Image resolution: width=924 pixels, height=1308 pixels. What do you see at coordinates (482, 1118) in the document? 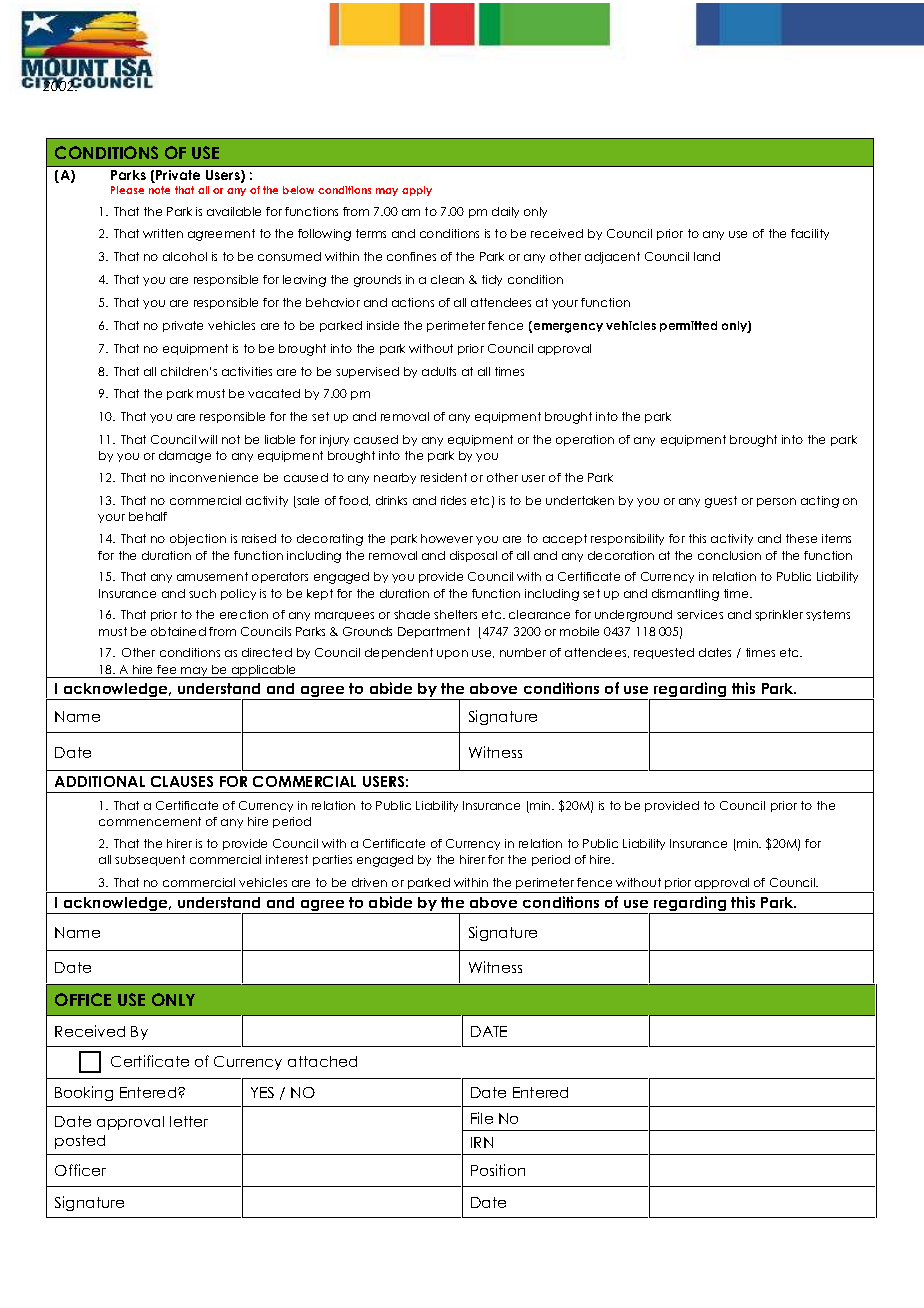
I see `File` at bounding box center [482, 1118].
